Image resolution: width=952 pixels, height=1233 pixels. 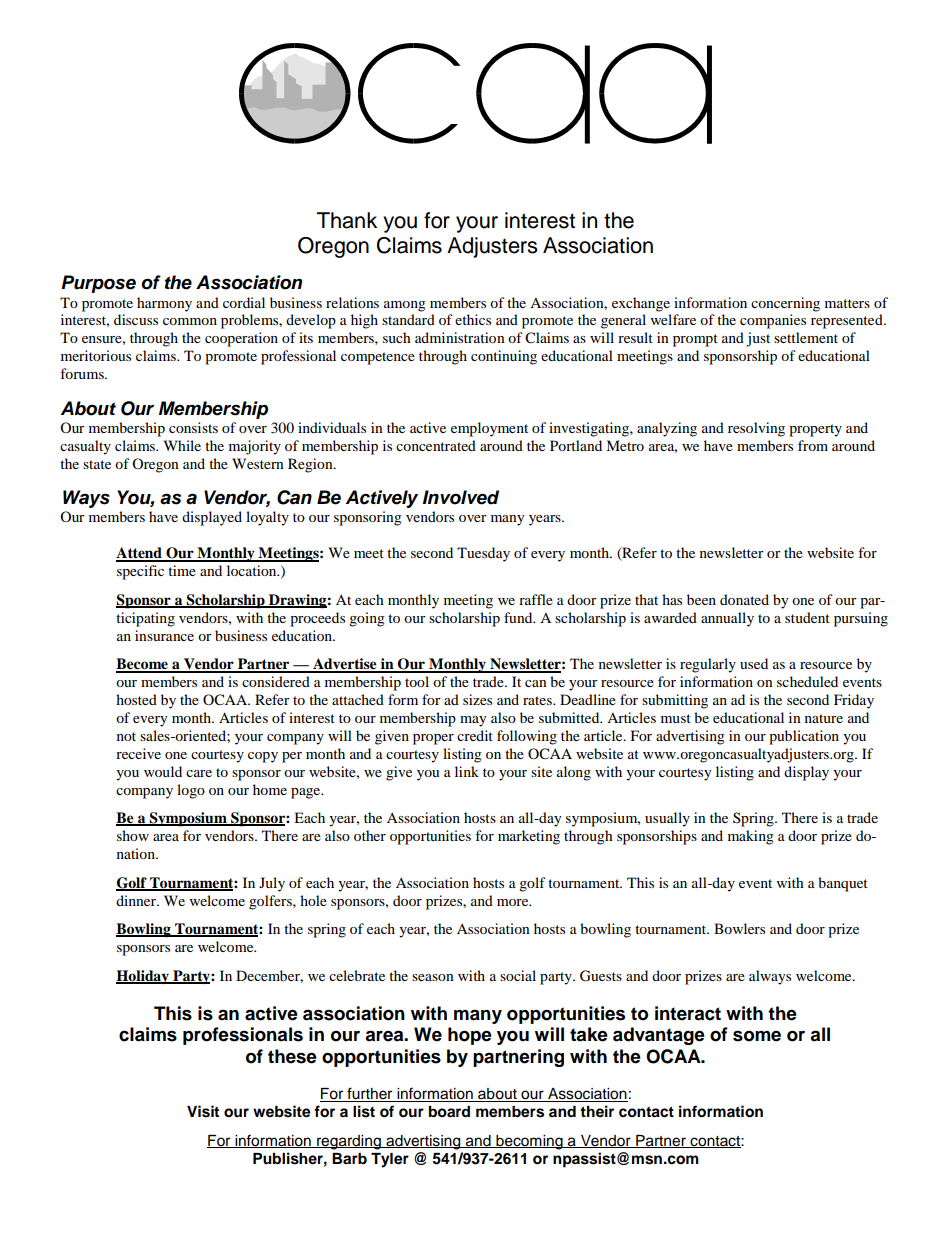 What do you see at coordinates (164, 304) in the screenshot?
I see `harmony` at bounding box center [164, 304].
